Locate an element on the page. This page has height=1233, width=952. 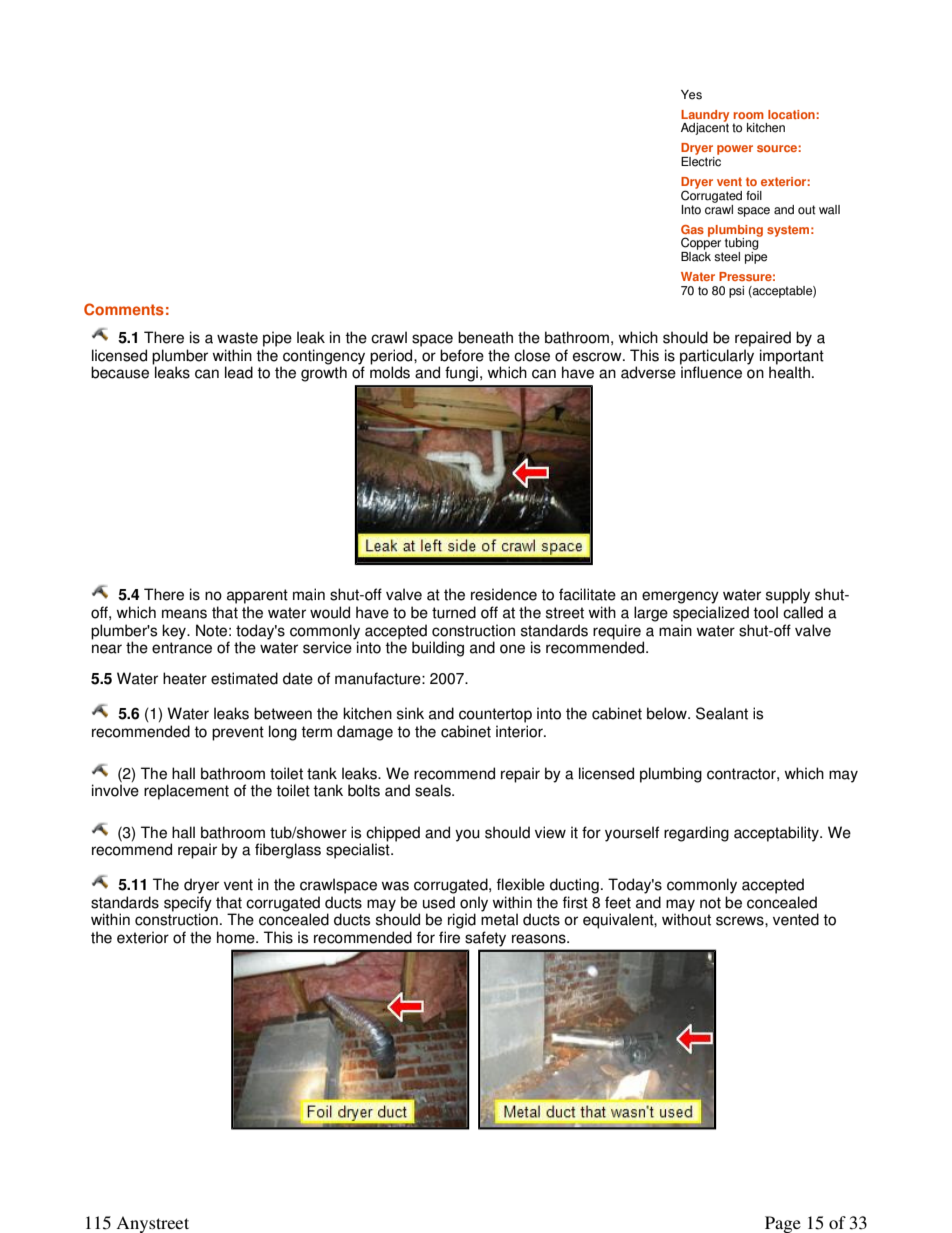
Comments is located at coordinates (124, 309).
